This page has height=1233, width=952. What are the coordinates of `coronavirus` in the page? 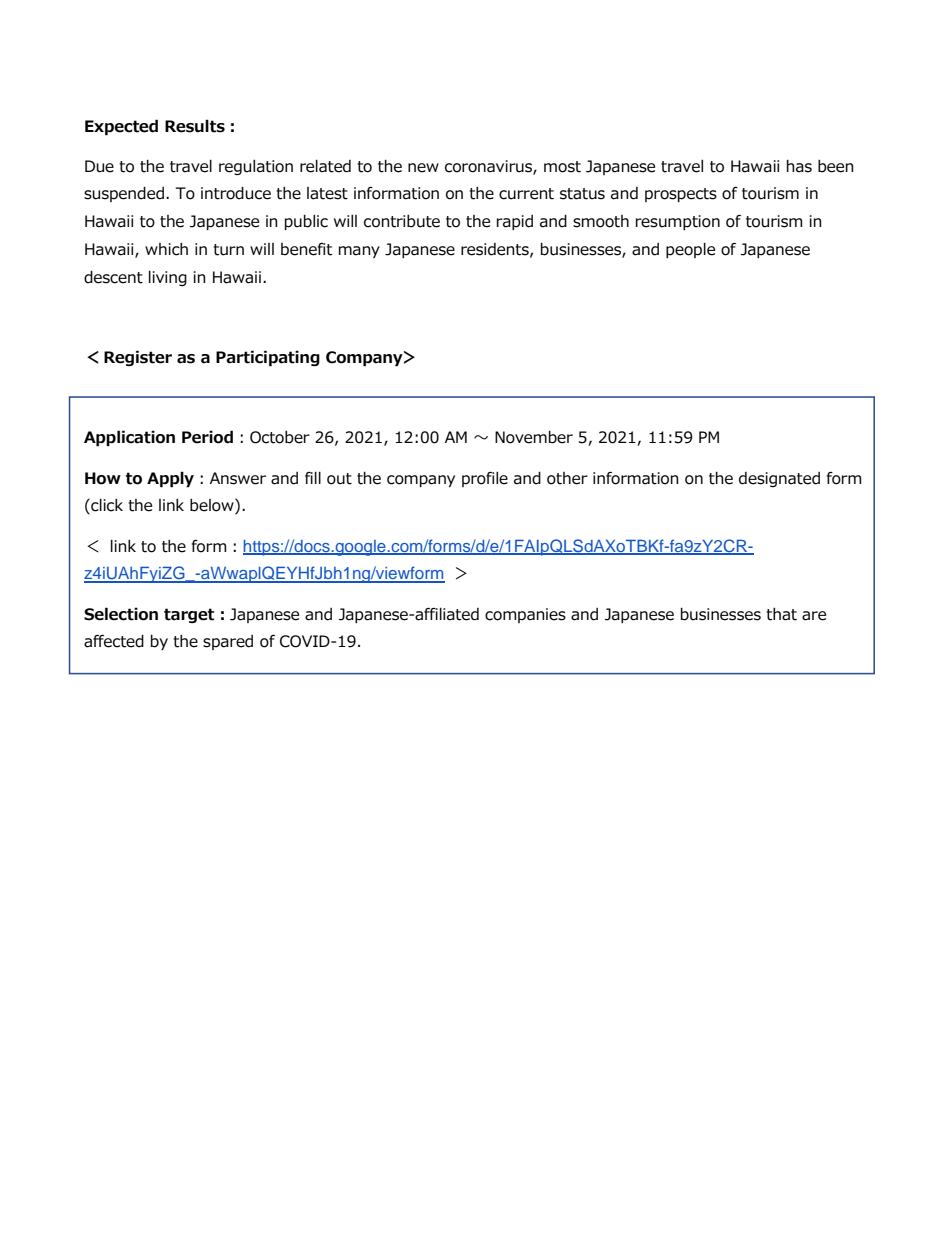 It's located at (489, 167).
